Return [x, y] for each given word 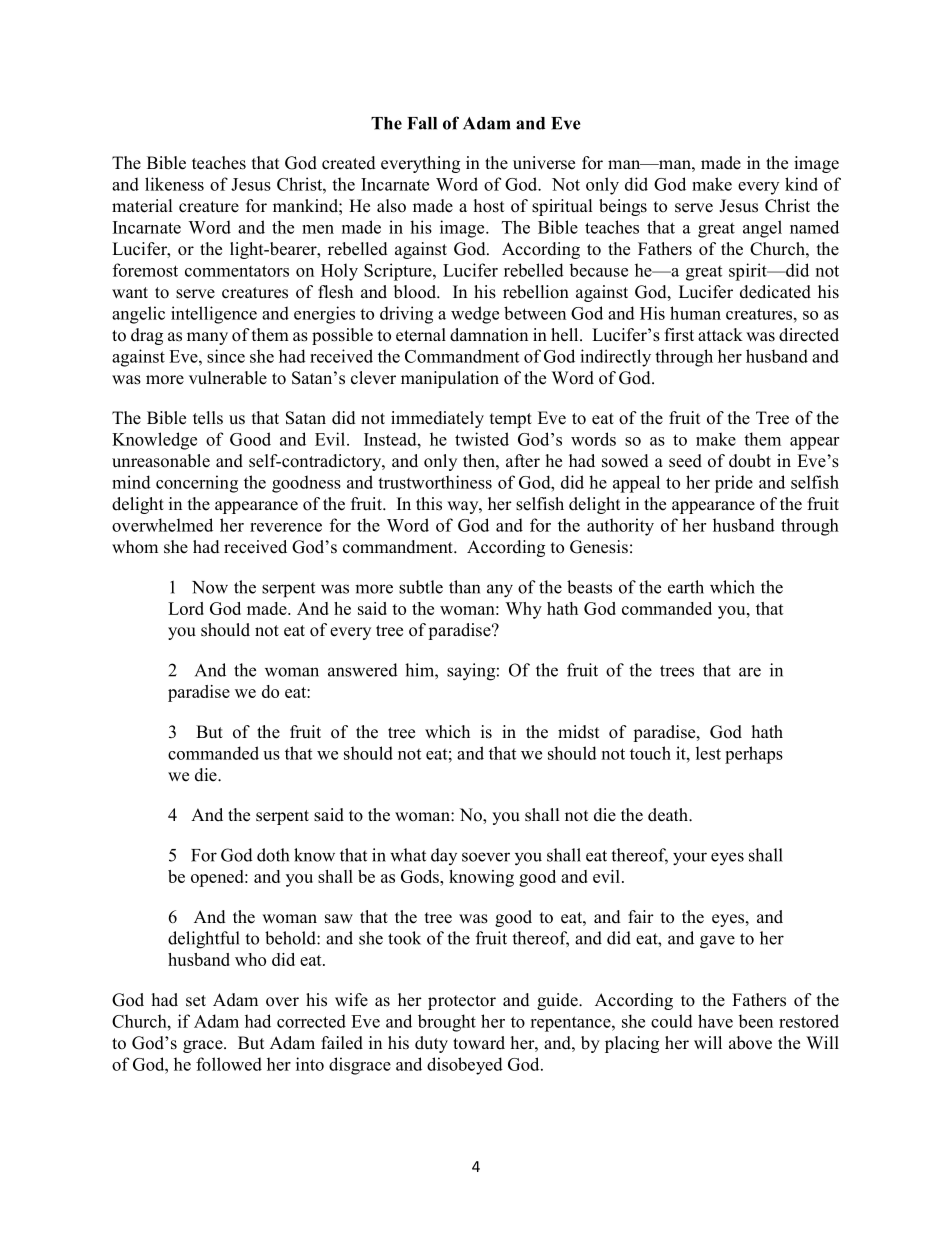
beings [623, 207]
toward [479, 1043]
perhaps [754, 755]
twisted [482, 439]
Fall [422, 123]
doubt [750, 461]
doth [273, 855]
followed [229, 1064]
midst [578, 732]
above [750, 1043]
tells [208, 418]
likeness [174, 184]
